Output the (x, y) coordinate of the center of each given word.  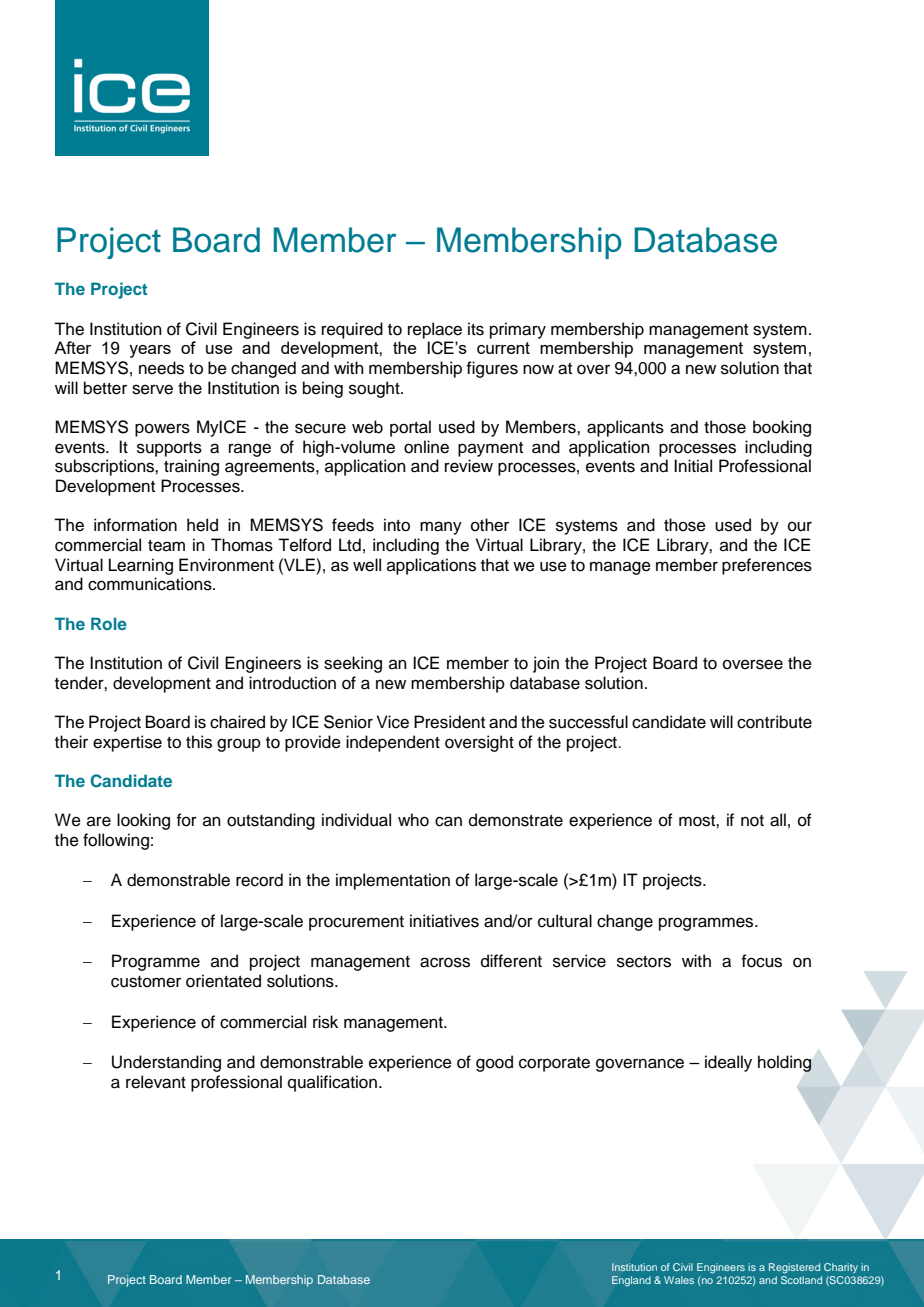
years (150, 351)
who (413, 820)
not (752, 821)
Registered (794, 1268)
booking (782, 428)
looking (143, 821)
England (631, 1281)
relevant (156, 1082)
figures (492, 369)
